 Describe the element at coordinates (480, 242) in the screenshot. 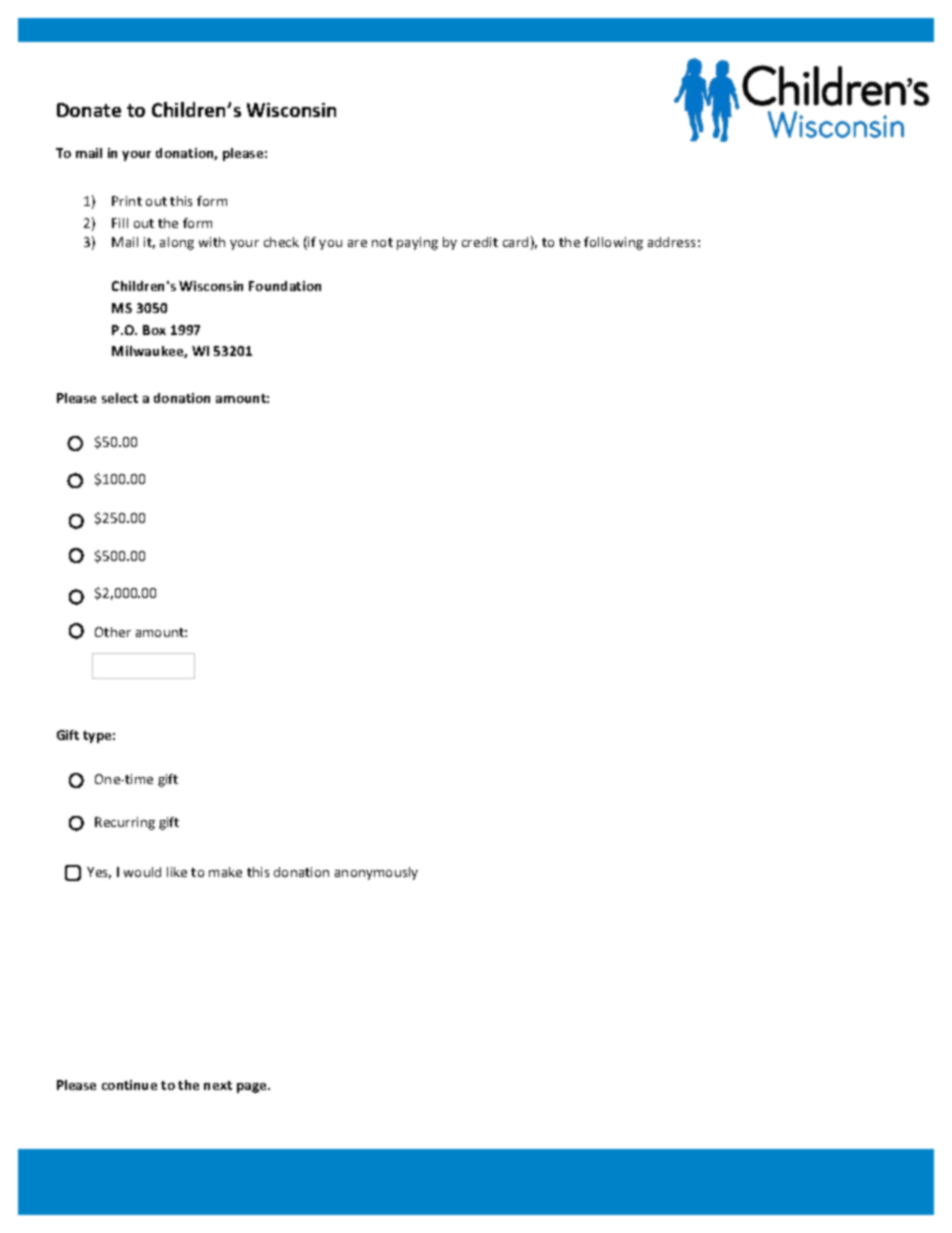

I see `credit` at that location.
